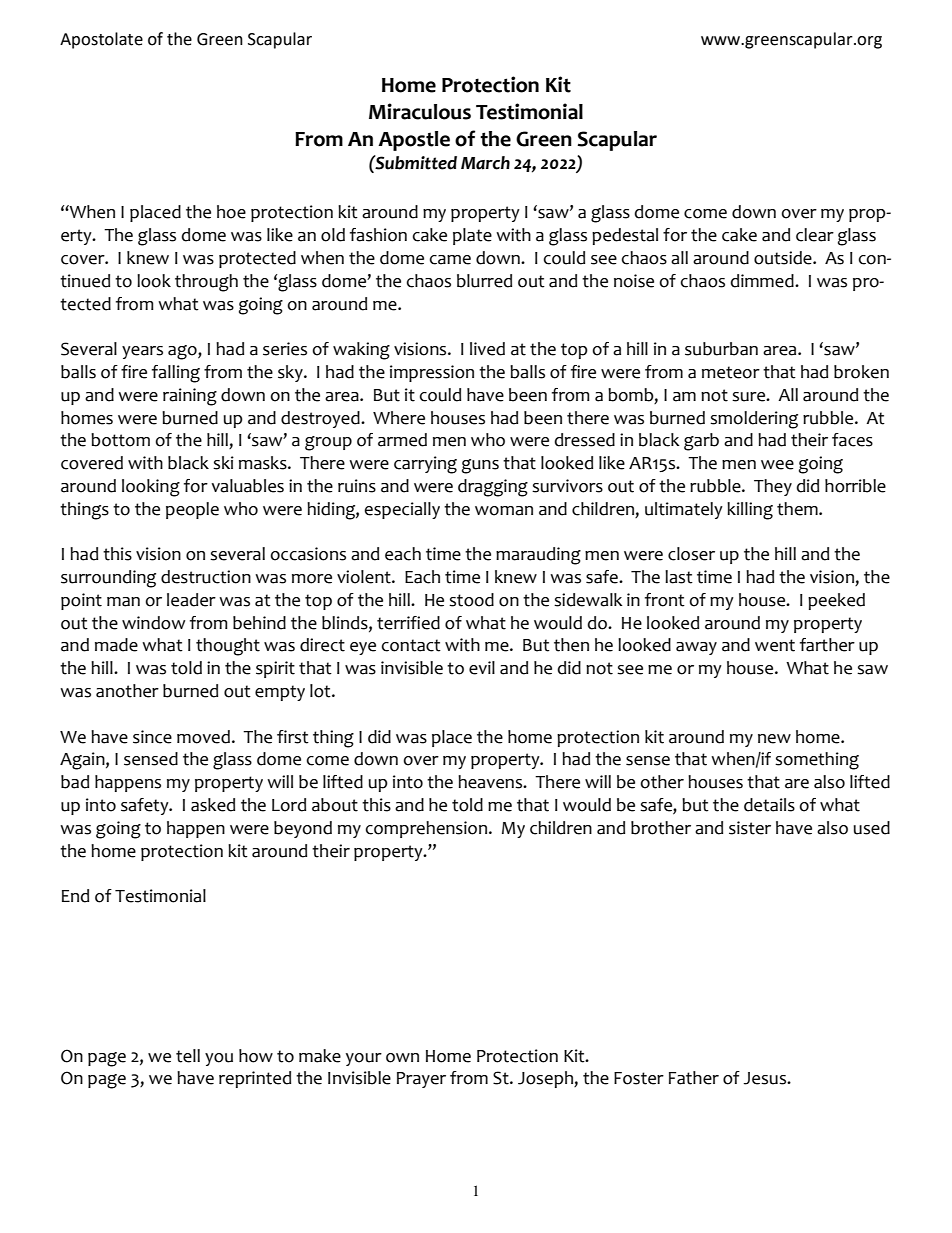 The width and height of the document is (952, 1233). Describe the element at coordinates (420, 111) in the document. I see `Miraculous` at that location.
